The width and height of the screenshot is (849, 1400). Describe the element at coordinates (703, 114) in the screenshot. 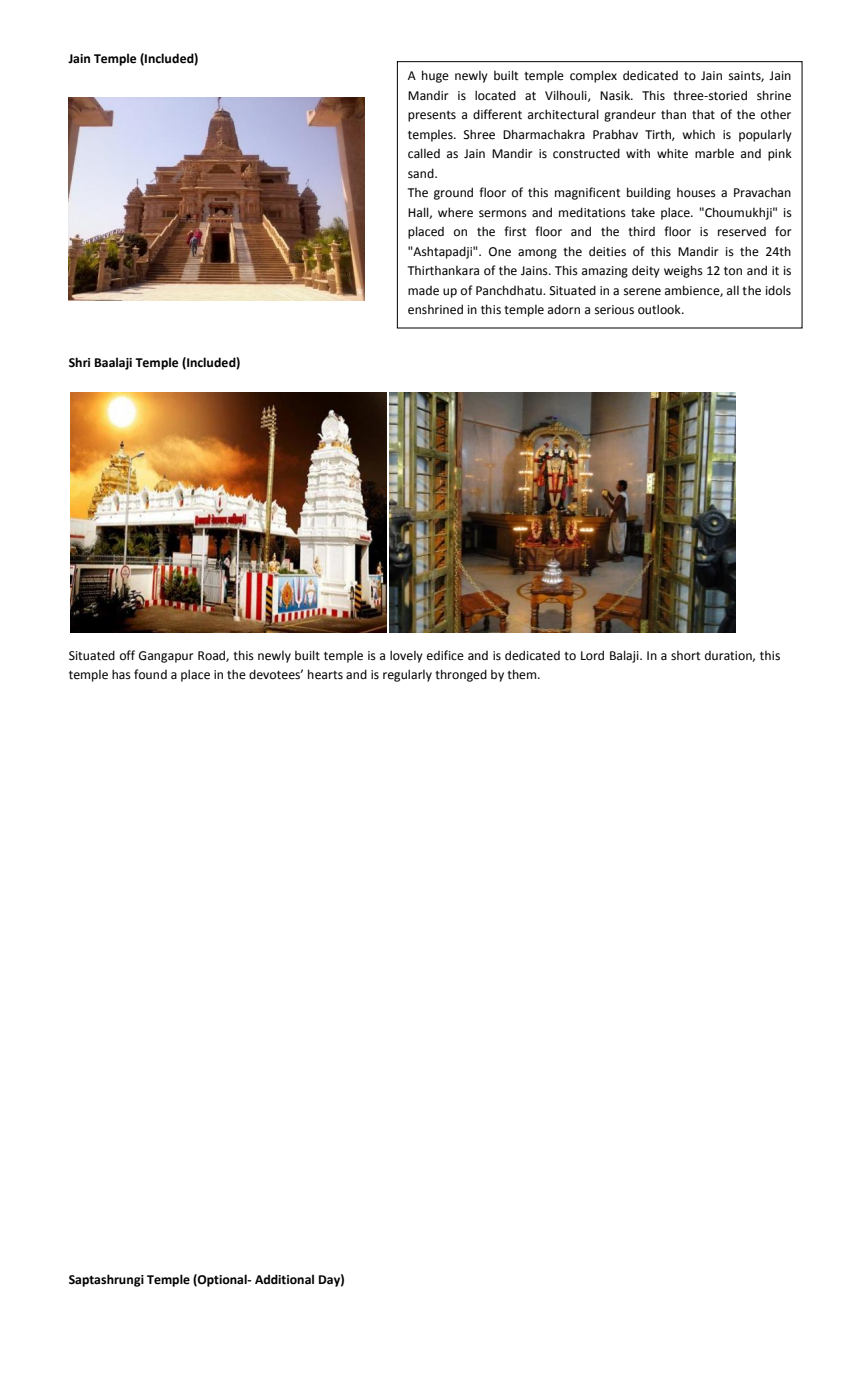

I see `that` at that location.
